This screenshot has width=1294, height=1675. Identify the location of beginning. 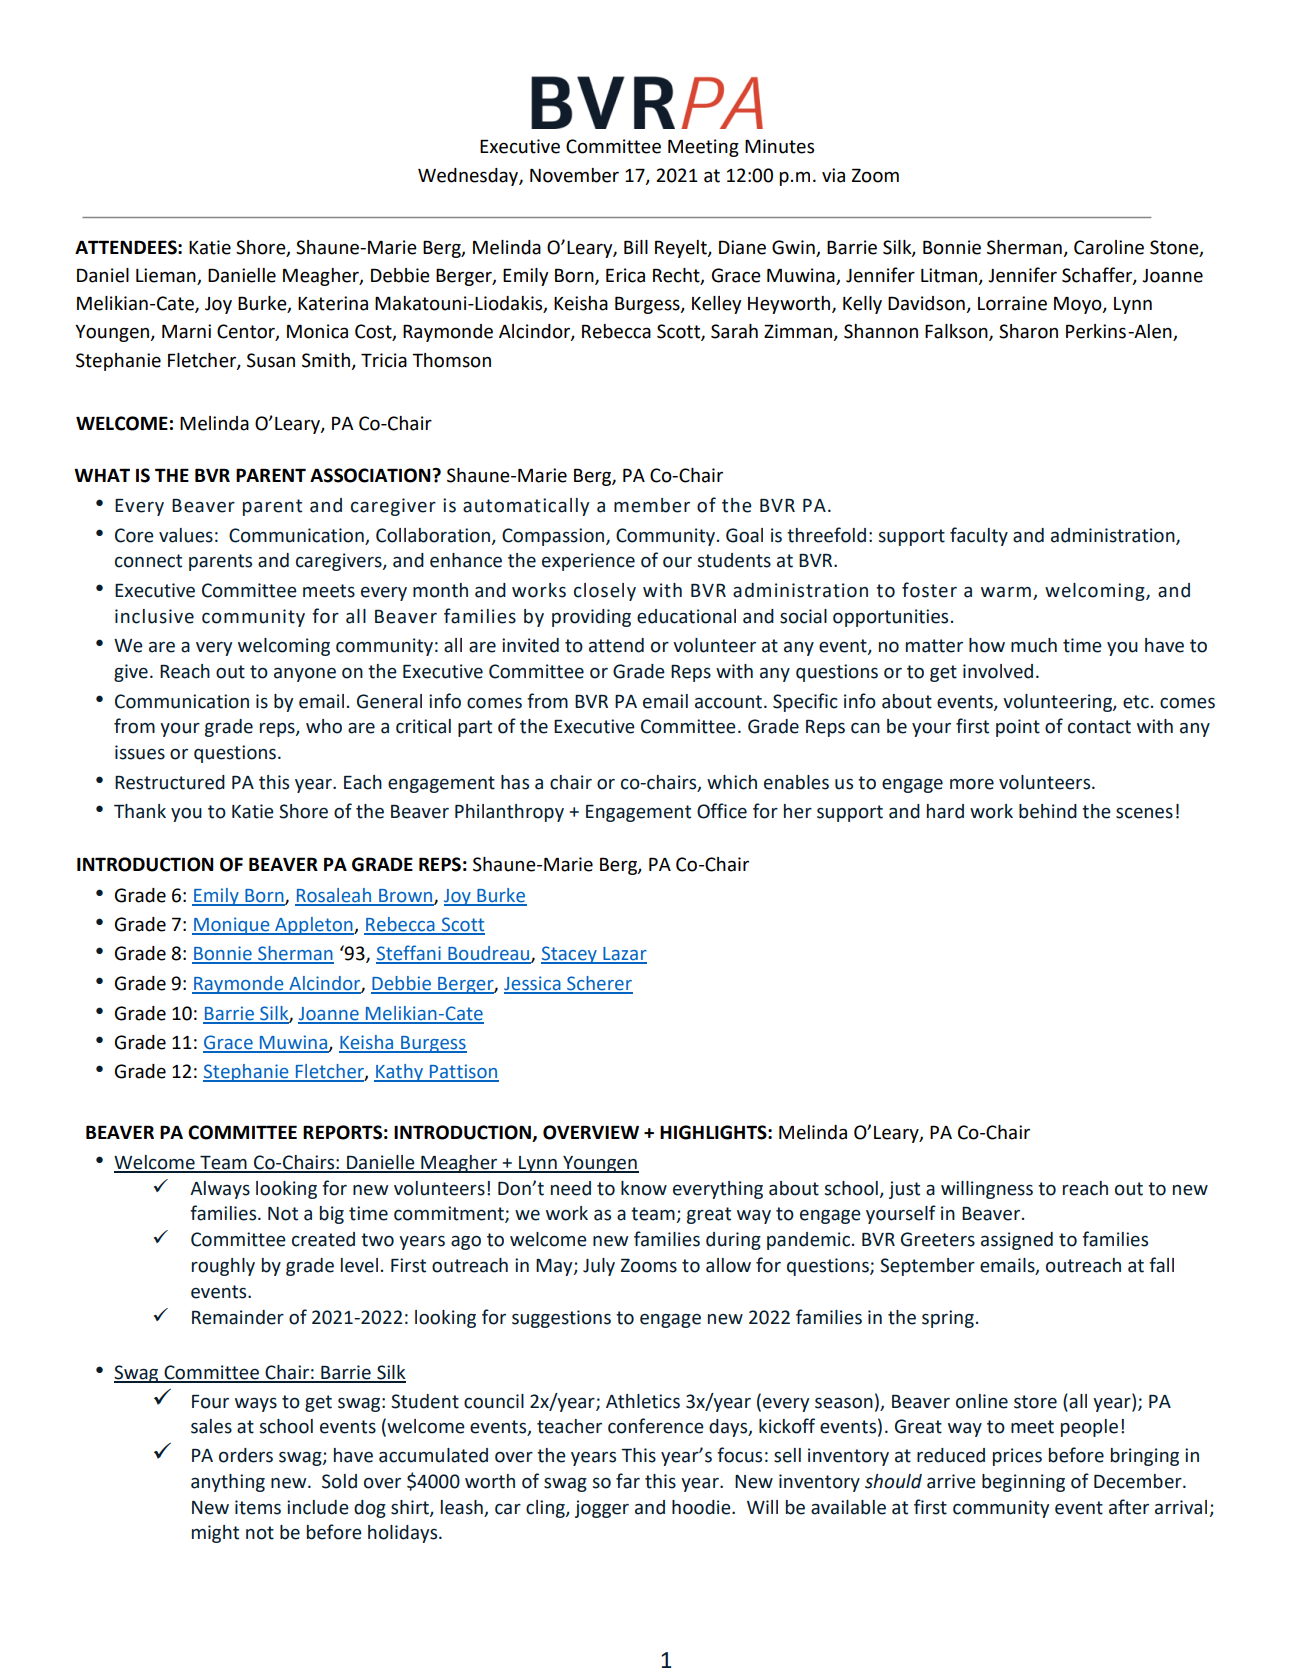
(1023, 1483).
